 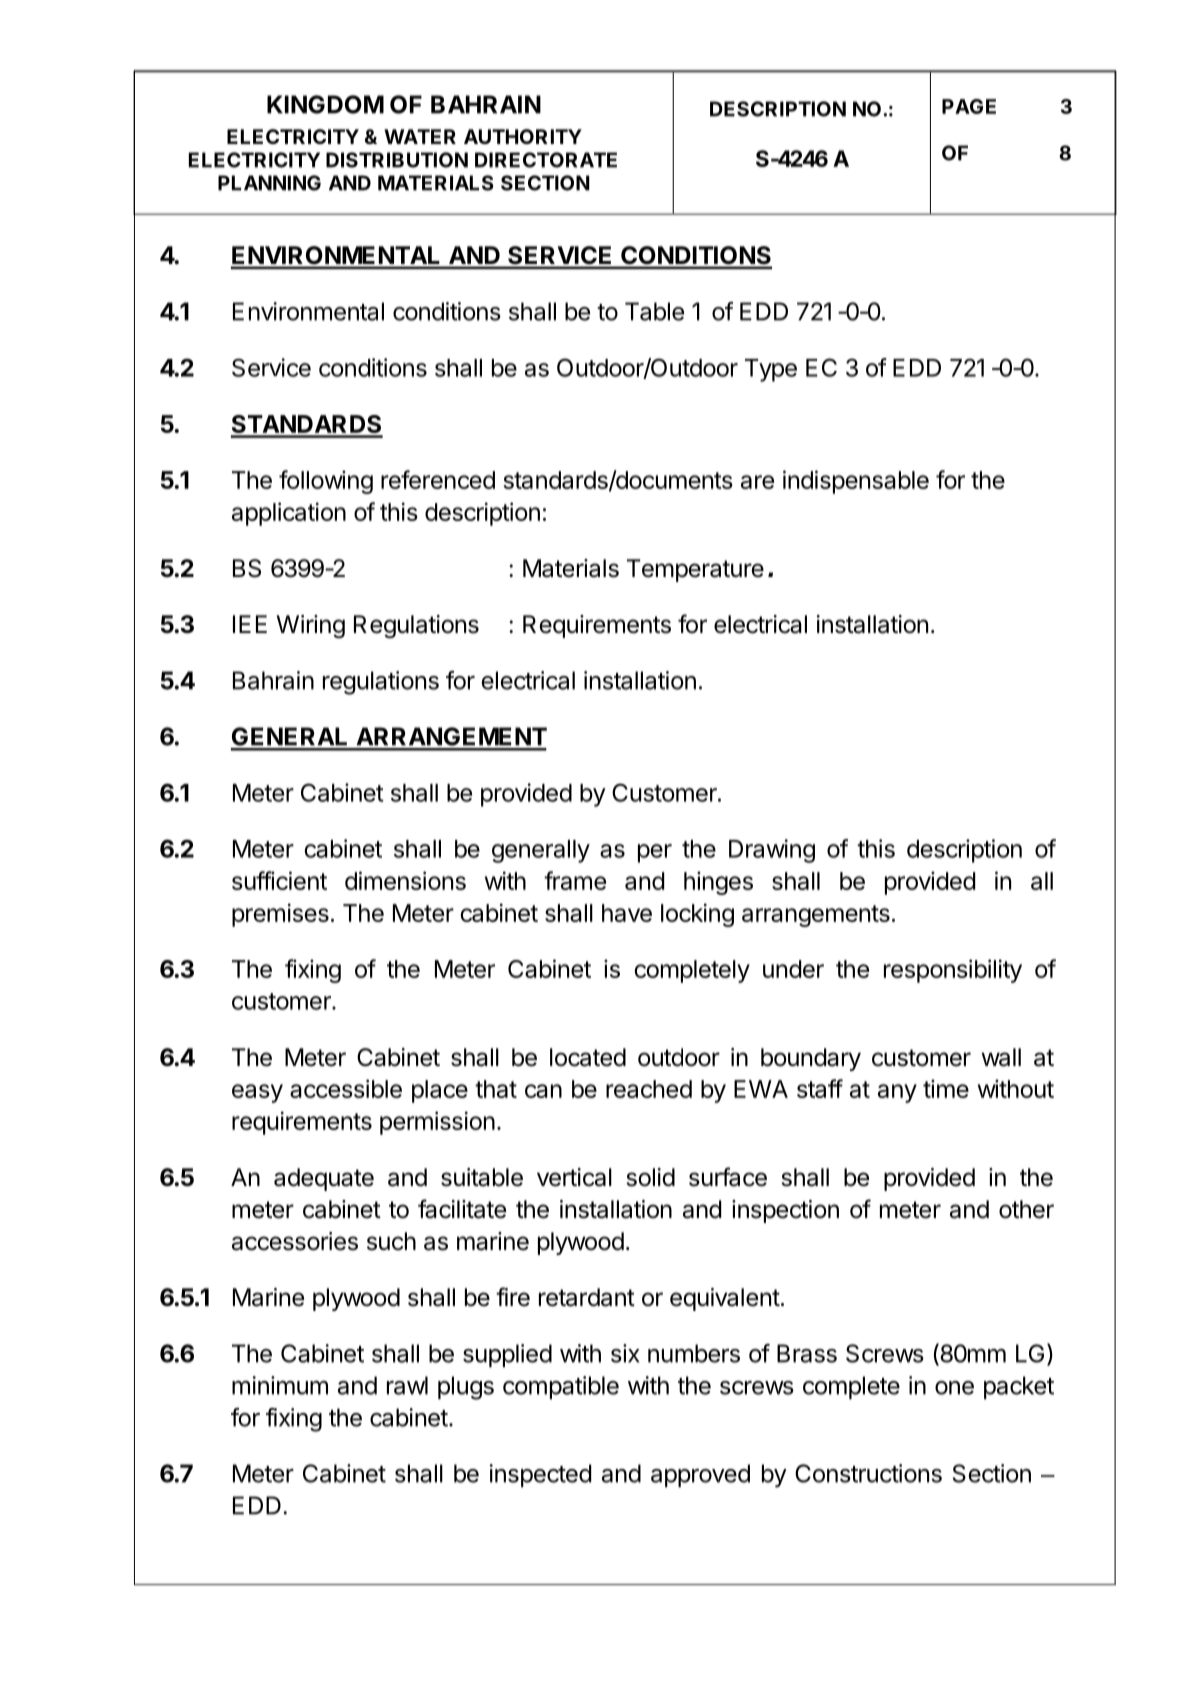 What do you see at coordinates (546, 160) in the document?
I see `DIRECTORATE` at bounding box center [546, 160].
